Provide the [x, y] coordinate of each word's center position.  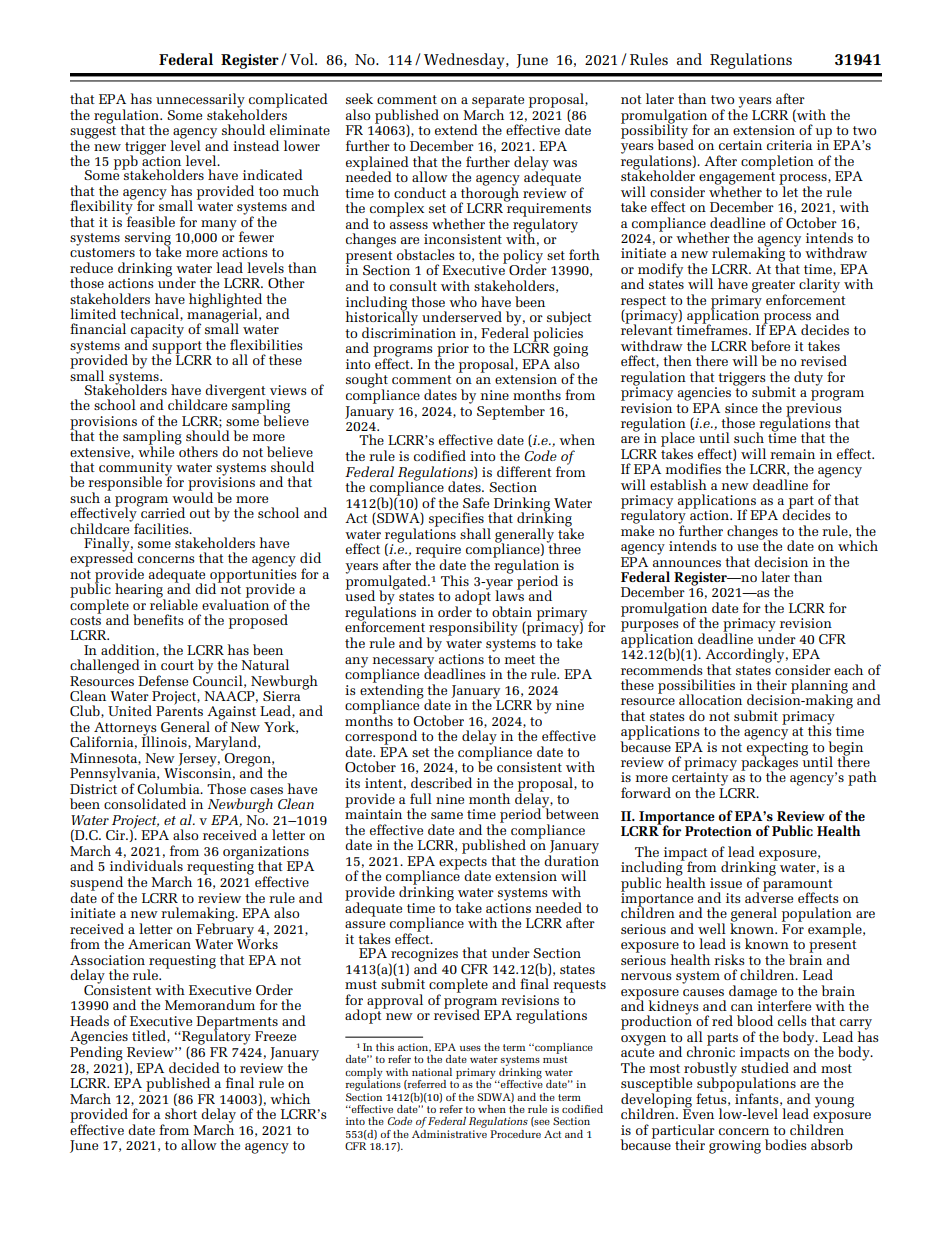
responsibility [472, 629]
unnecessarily [200, 101]
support [178, 348]
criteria [789, 145]
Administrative [449, 1132]
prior [453, 351]
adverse [769, 896]
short [181, 1113]
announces [687, 563]
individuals [146, 865]
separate [498, 102]
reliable [174, 603]
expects [463, 864]
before [770, 345]
